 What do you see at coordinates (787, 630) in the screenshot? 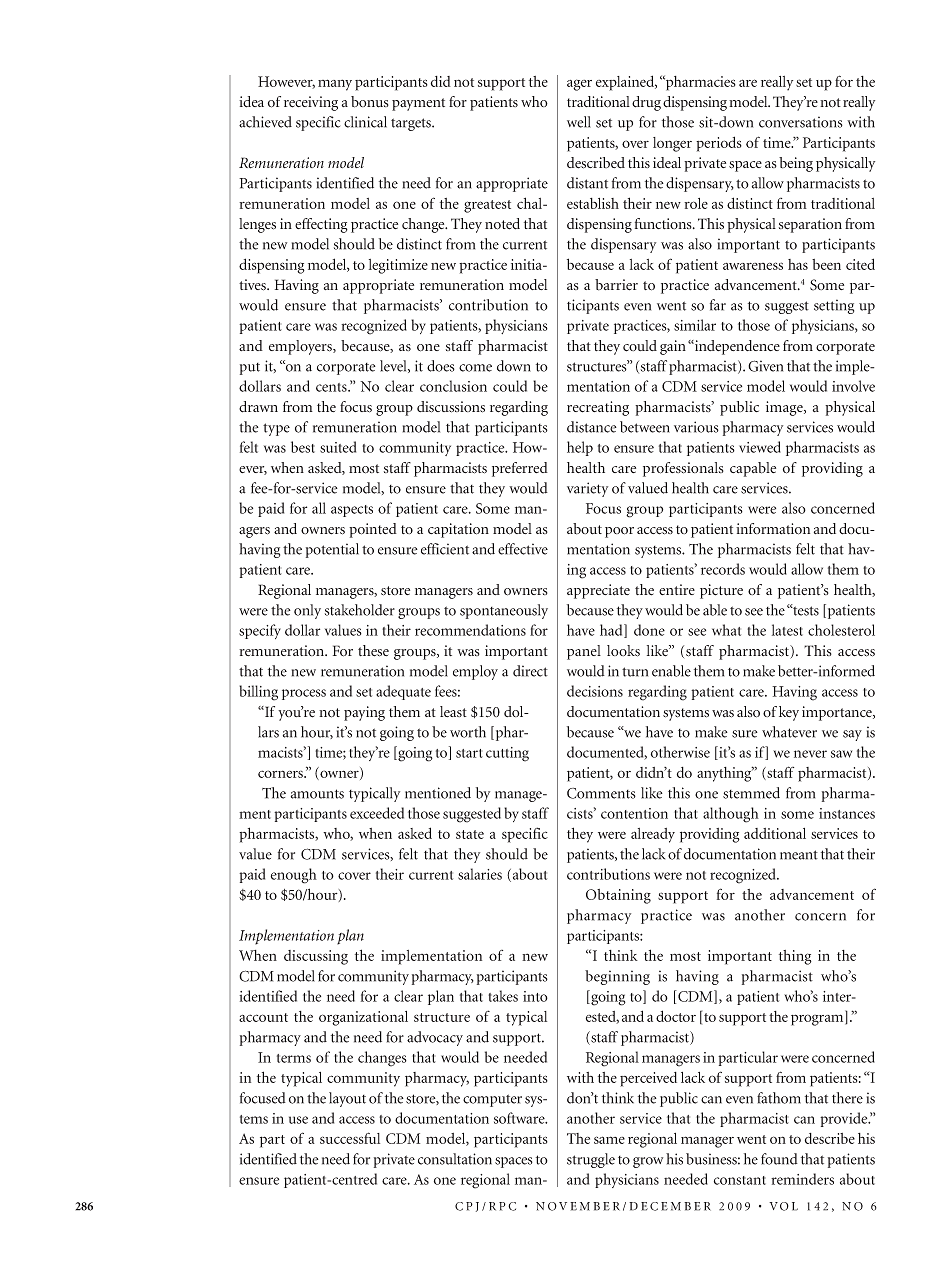
I see `latest` at bounding box center [787, 630].
